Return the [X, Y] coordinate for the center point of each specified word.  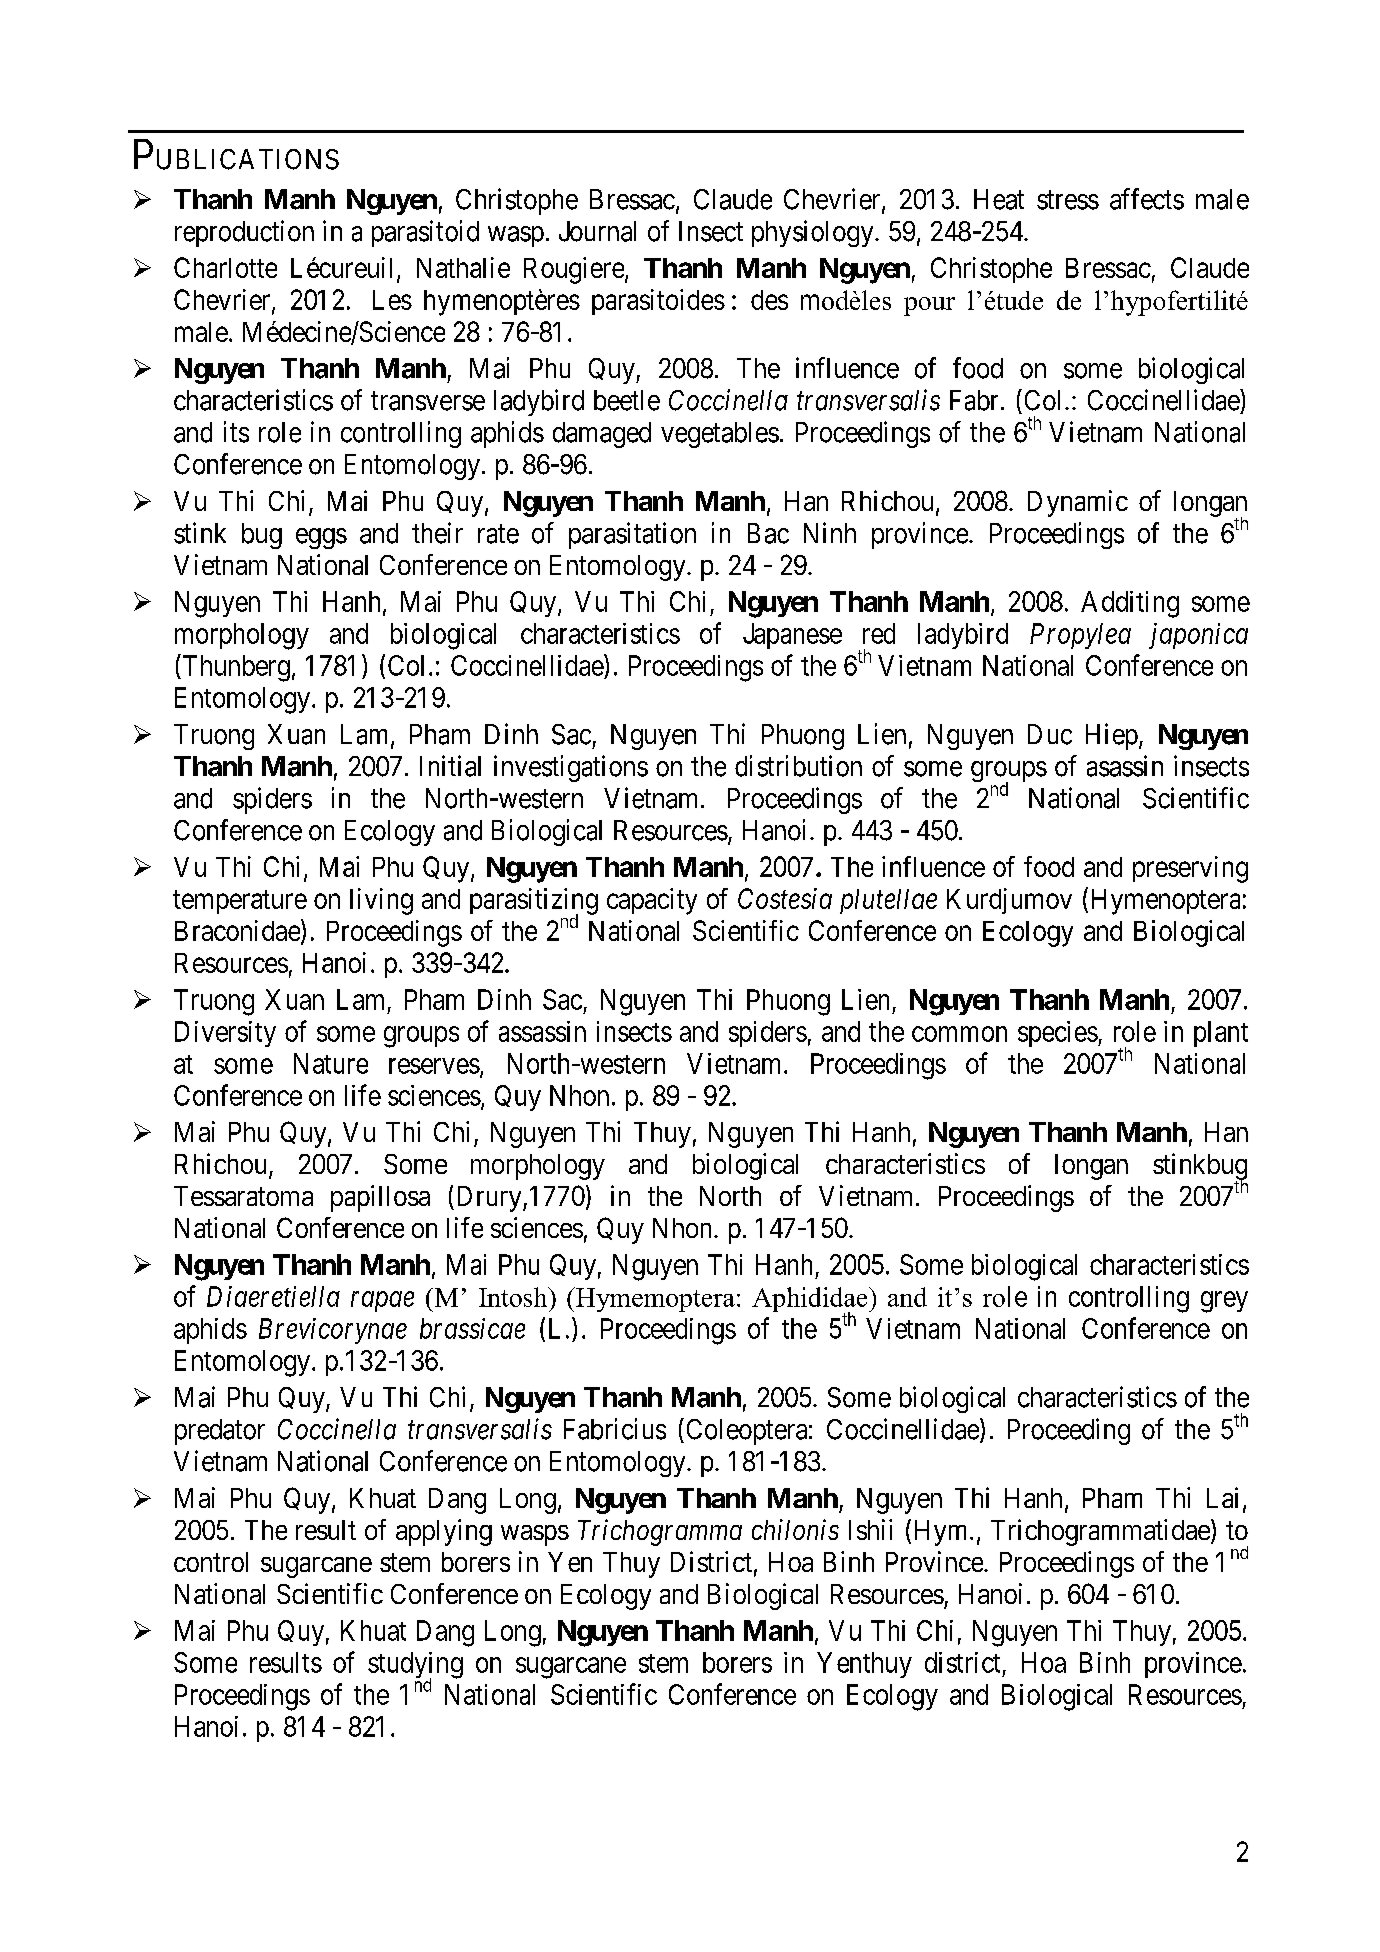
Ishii [870, 1529]
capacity [652, 901]
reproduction [244, 233]
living [381, 901]
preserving [1190, 869]
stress [1068, 200]
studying [415, 1666]
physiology [814, 233]
